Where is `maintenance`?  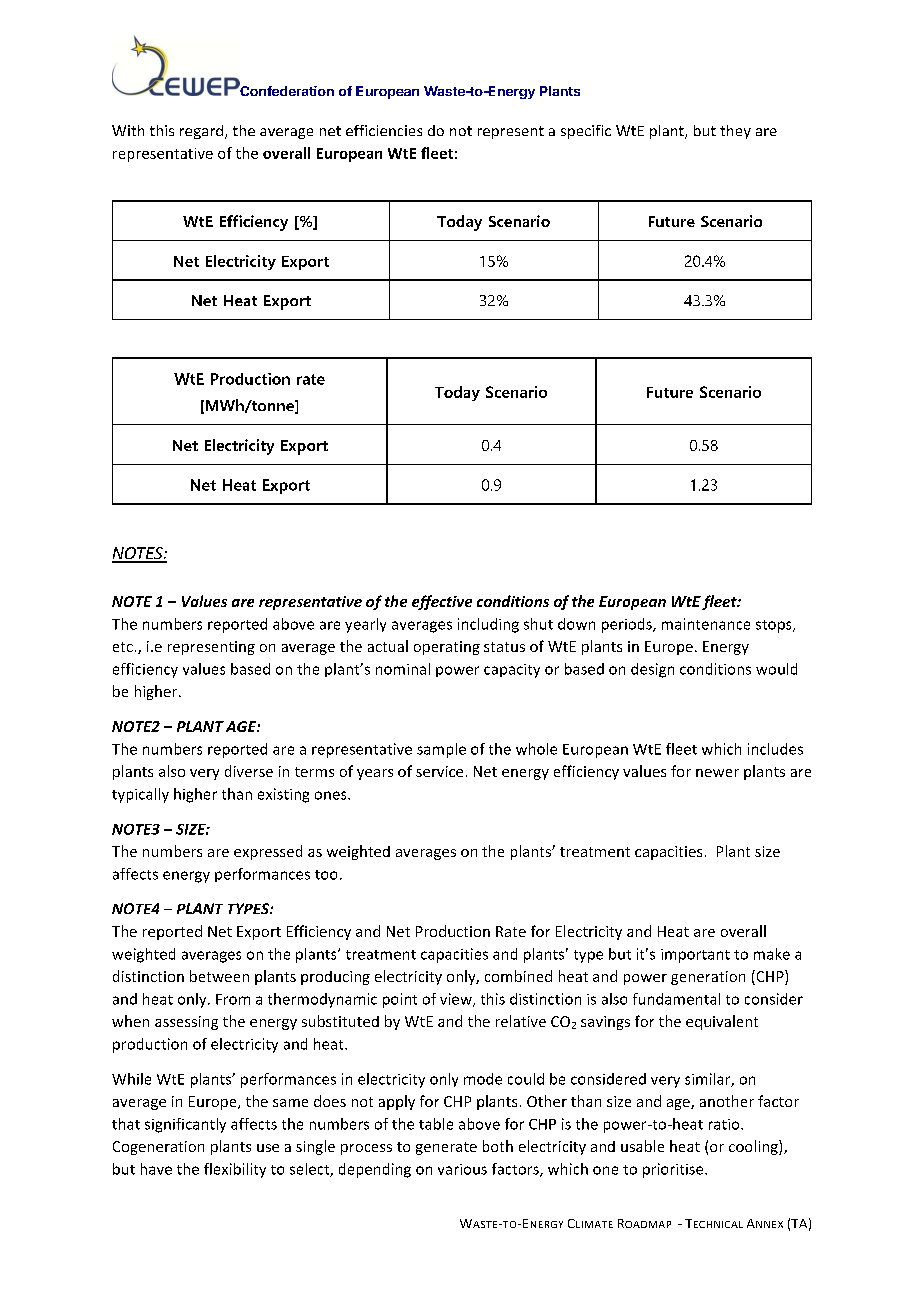 maintenance is located at coordinates (706, 624).
